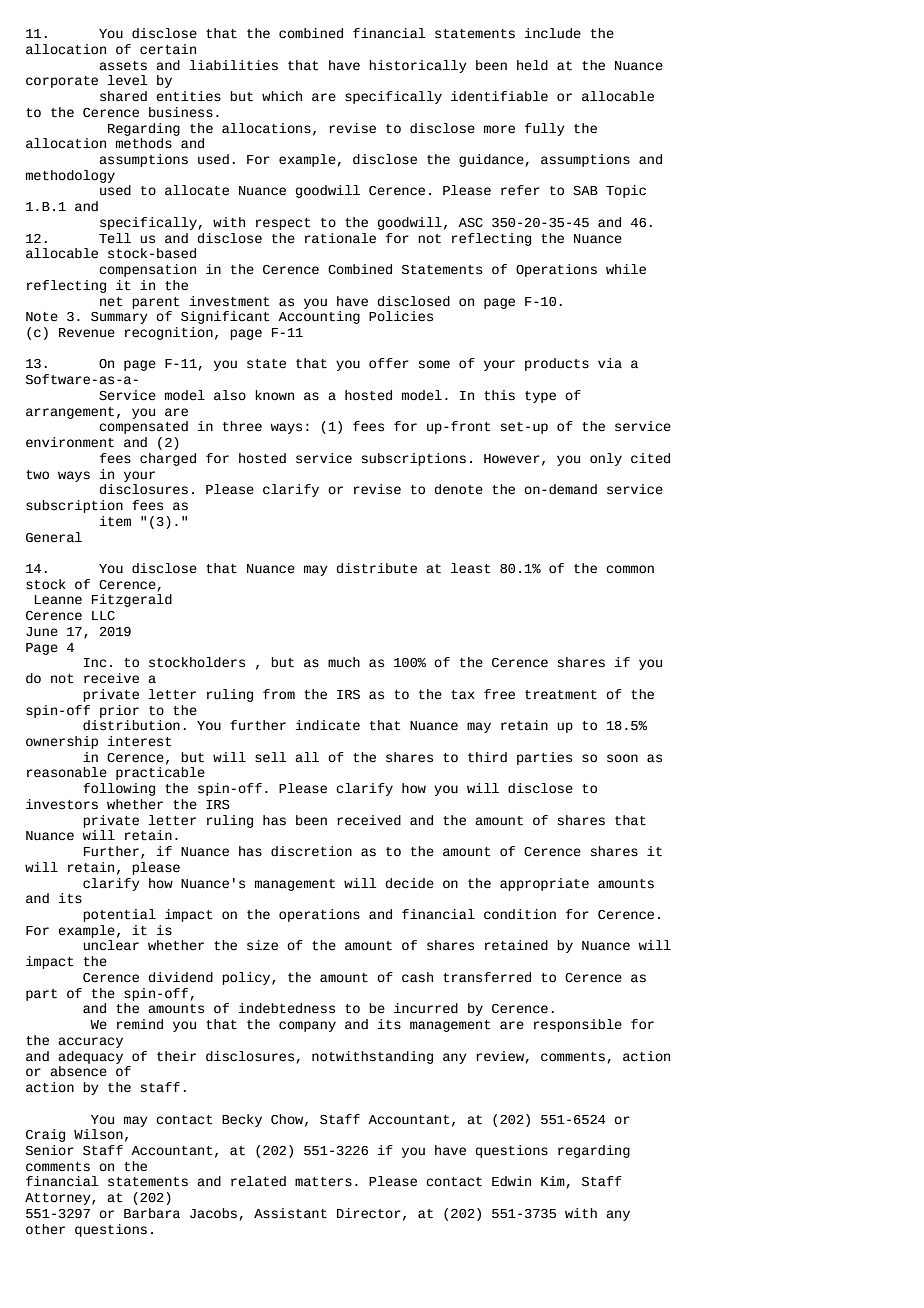  What do you see at coordinates (311, 851) in the document?
I see `discretion` at bounding box center [311, 851].
